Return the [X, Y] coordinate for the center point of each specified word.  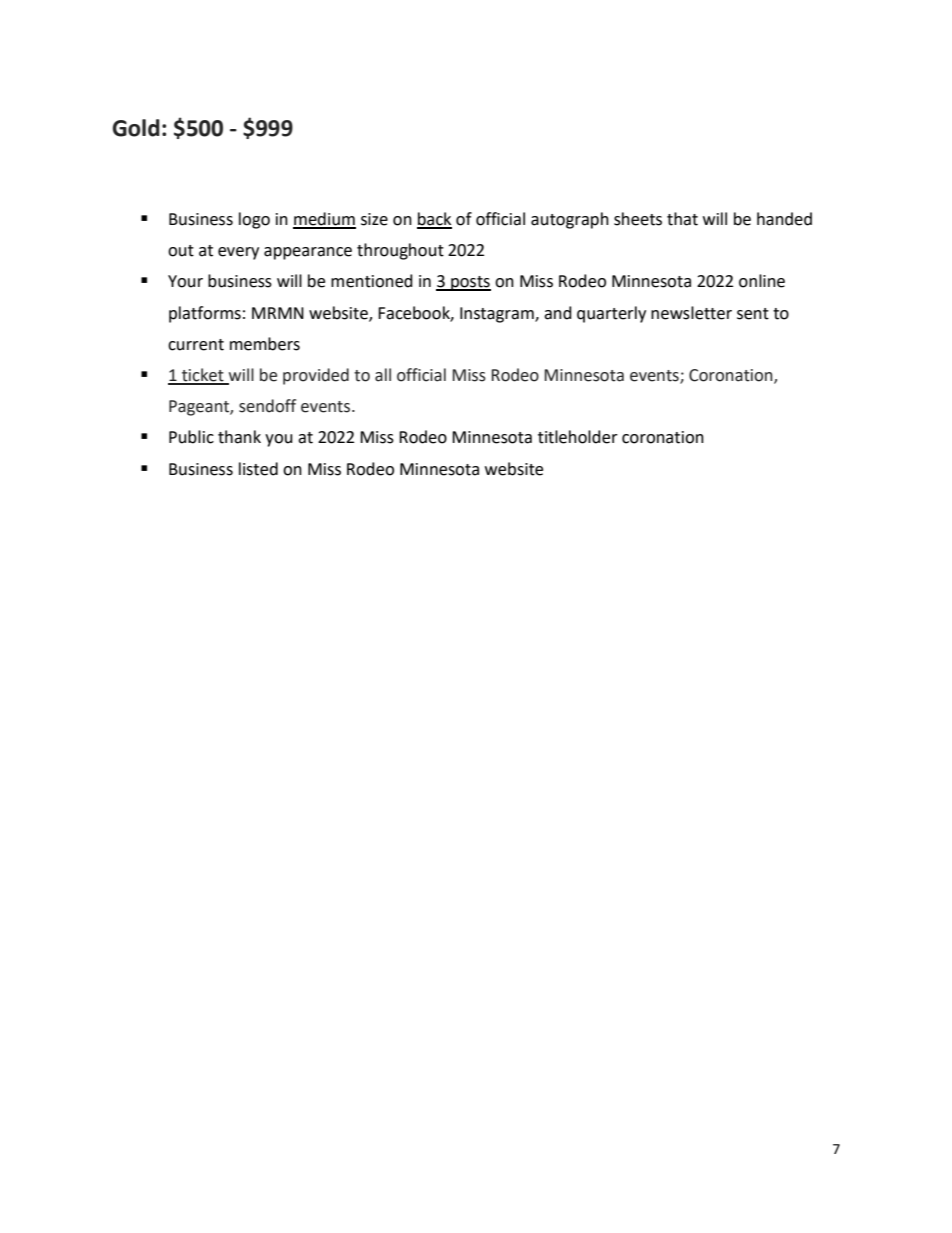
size [374, 219]
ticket [203, 376]
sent [753, 314]
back [434, 220]
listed [258, 469]
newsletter [691, 313]
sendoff [267, 406]
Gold [136, 128]
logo [254, 220]
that [682, 219]
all [383, 375]
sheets [638, 219]
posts [470, 283]
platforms [205, 314]
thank [239, 437]
